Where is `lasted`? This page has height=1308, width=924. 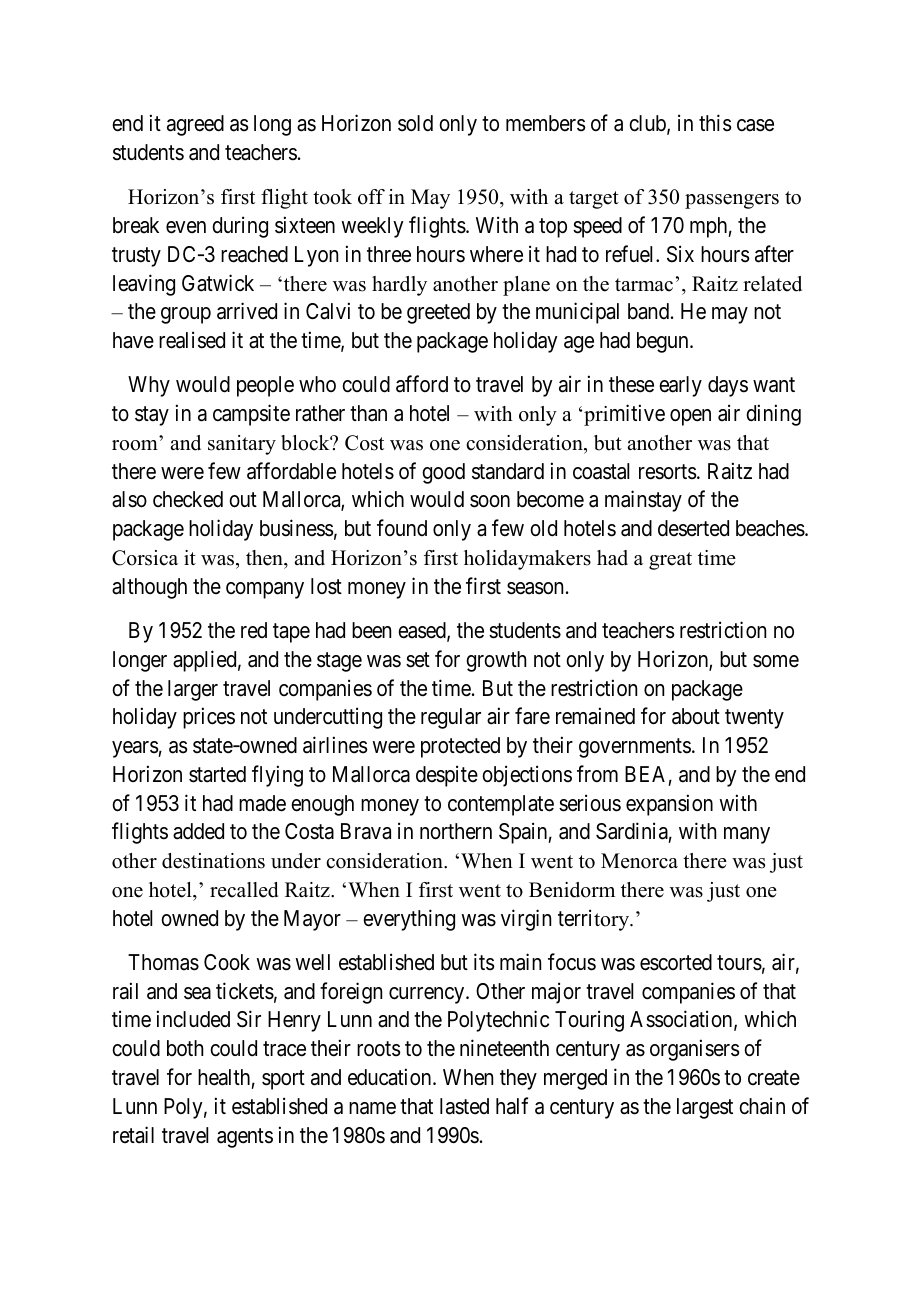 lasted is located at coordinates (464, 1106).
